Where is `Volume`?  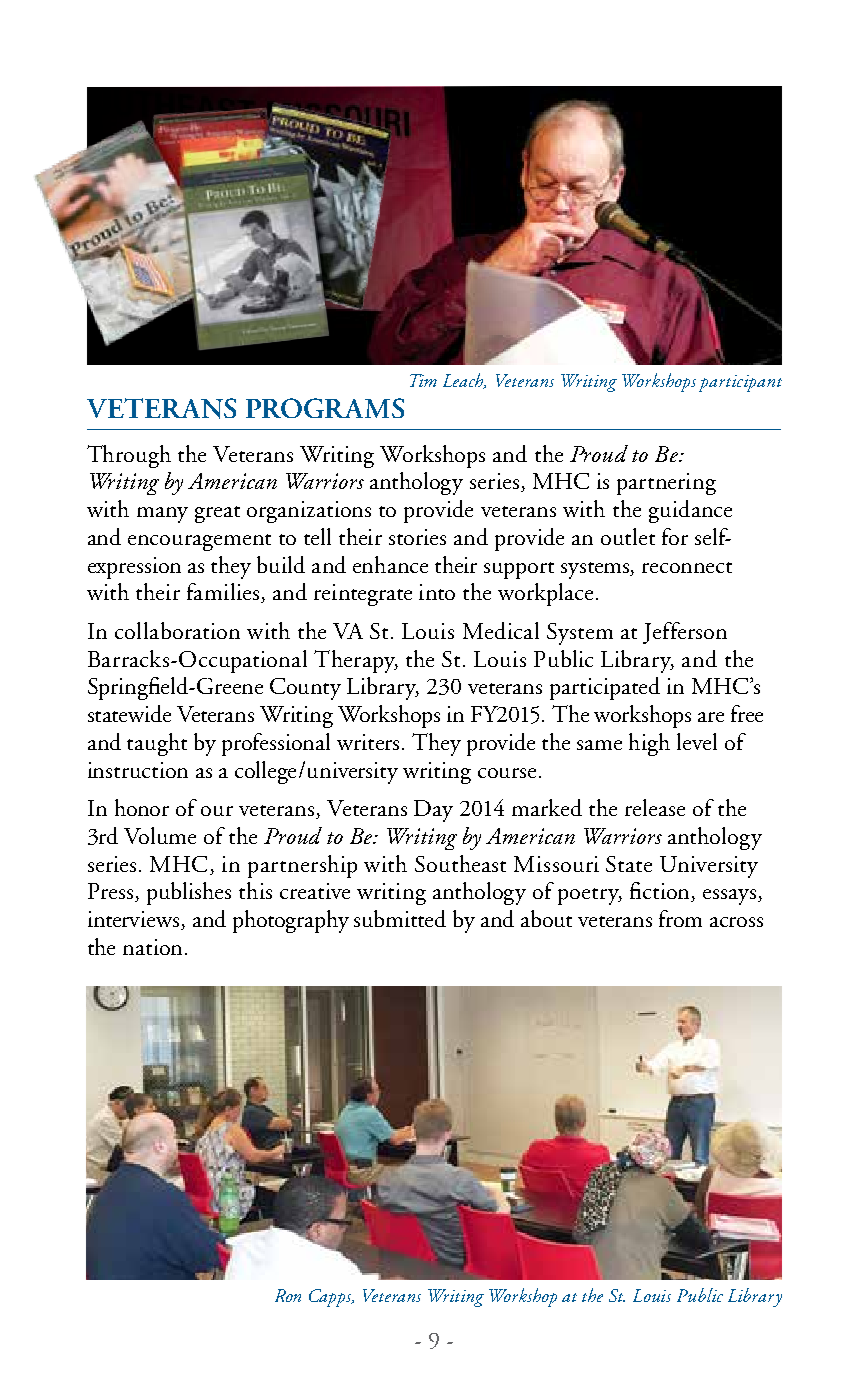 Volume is located at coordinates (160, 835).
